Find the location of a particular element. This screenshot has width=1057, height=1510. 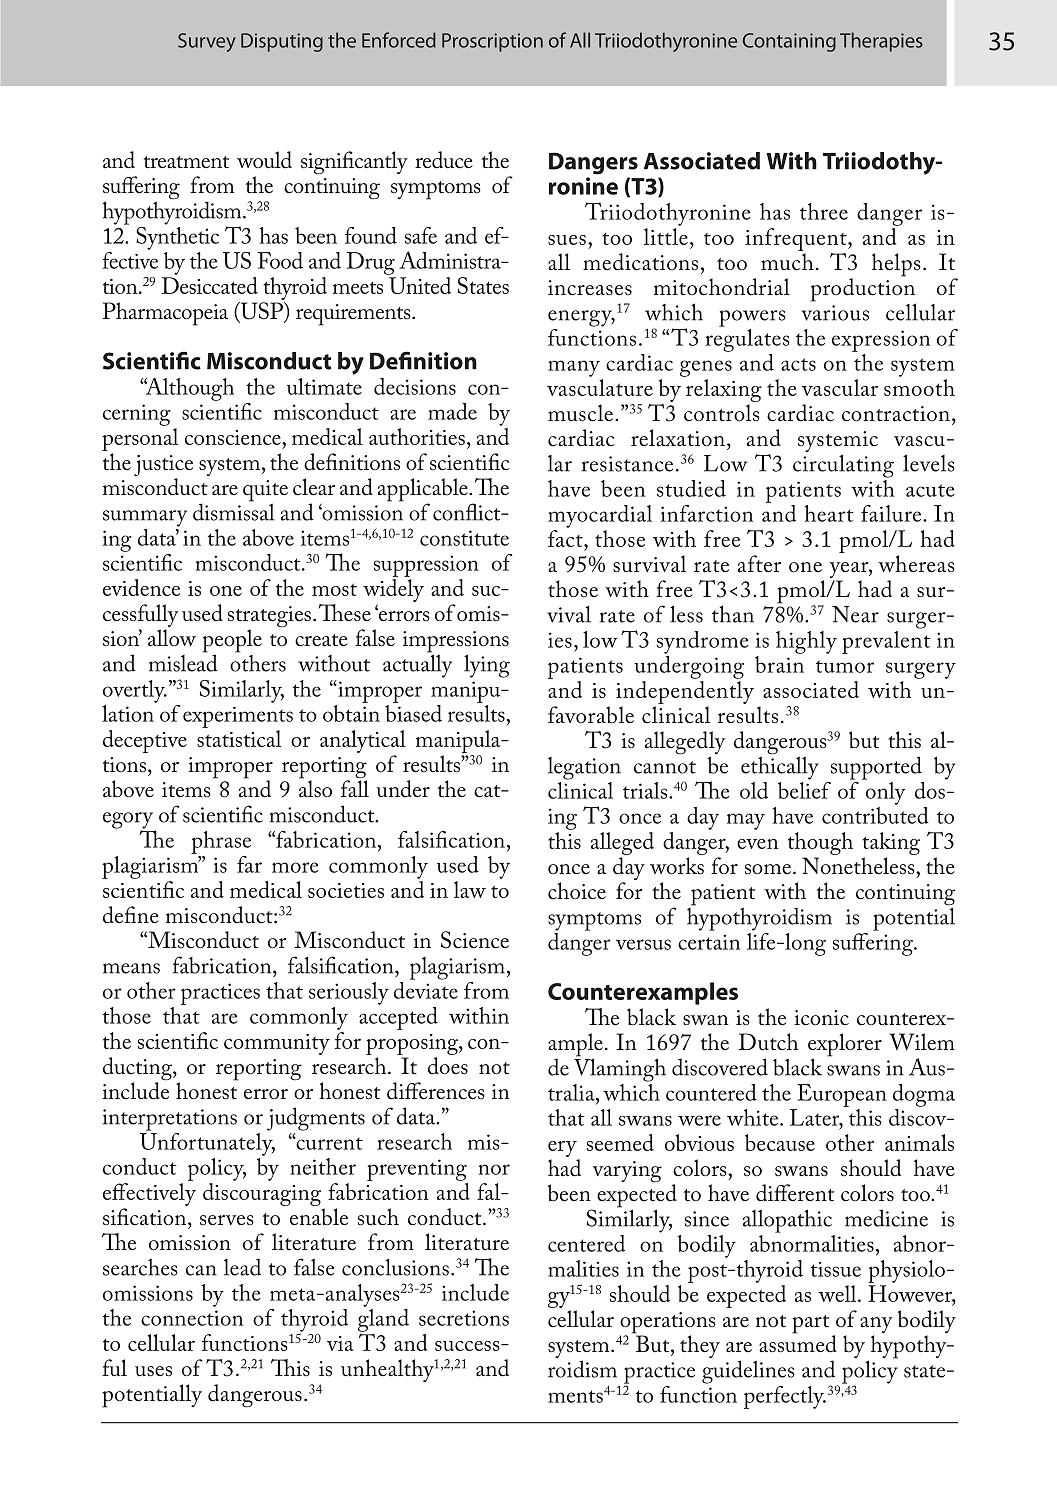

contributed is located at coordinates (875, 814).
